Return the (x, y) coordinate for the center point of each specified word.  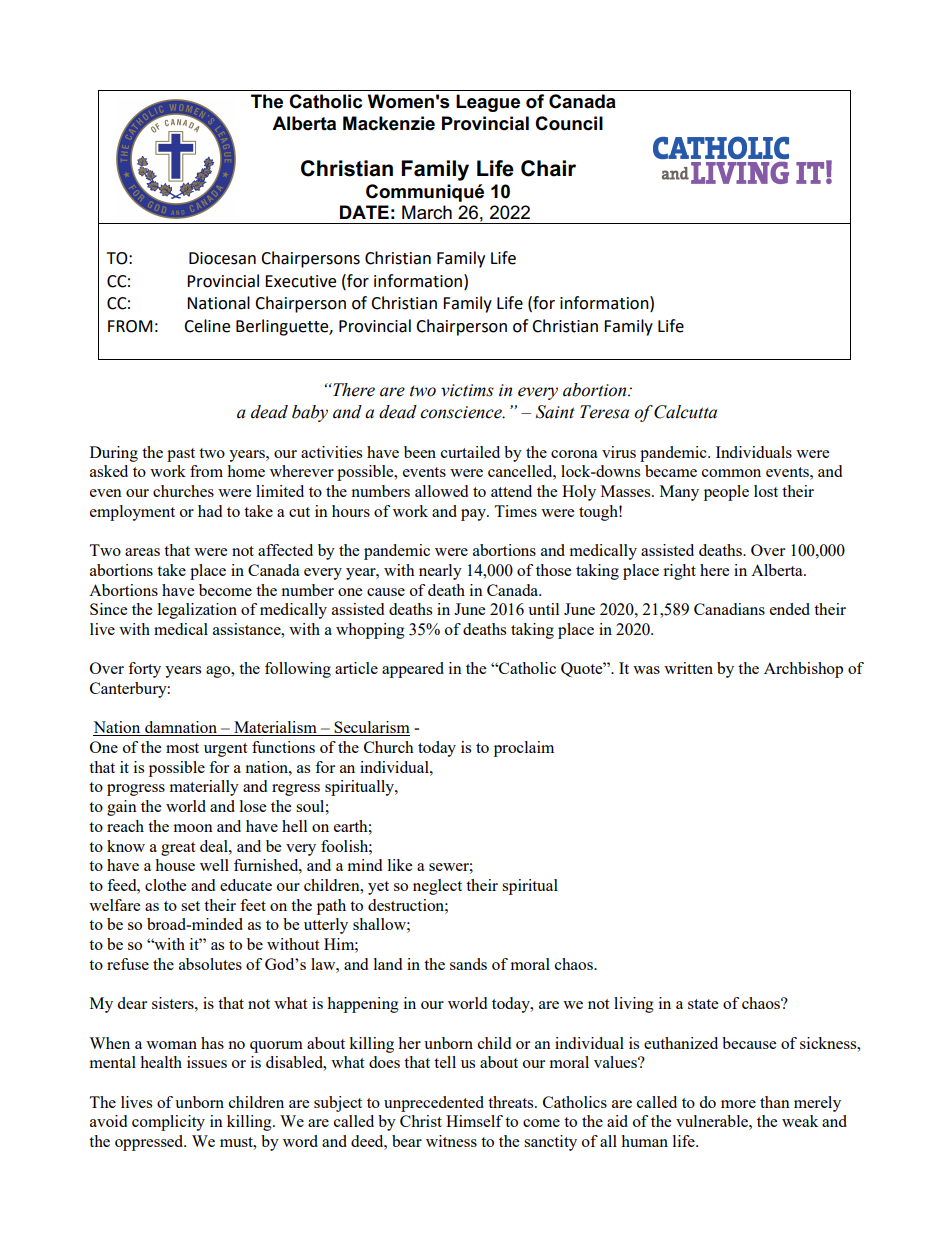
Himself (474, 1121)
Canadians (729, 609)
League (488, 103)
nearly (440, 572)
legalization (197, 611)
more (738, 1104)
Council (569, 123)
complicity (168, 1123)
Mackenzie (389, 123)
